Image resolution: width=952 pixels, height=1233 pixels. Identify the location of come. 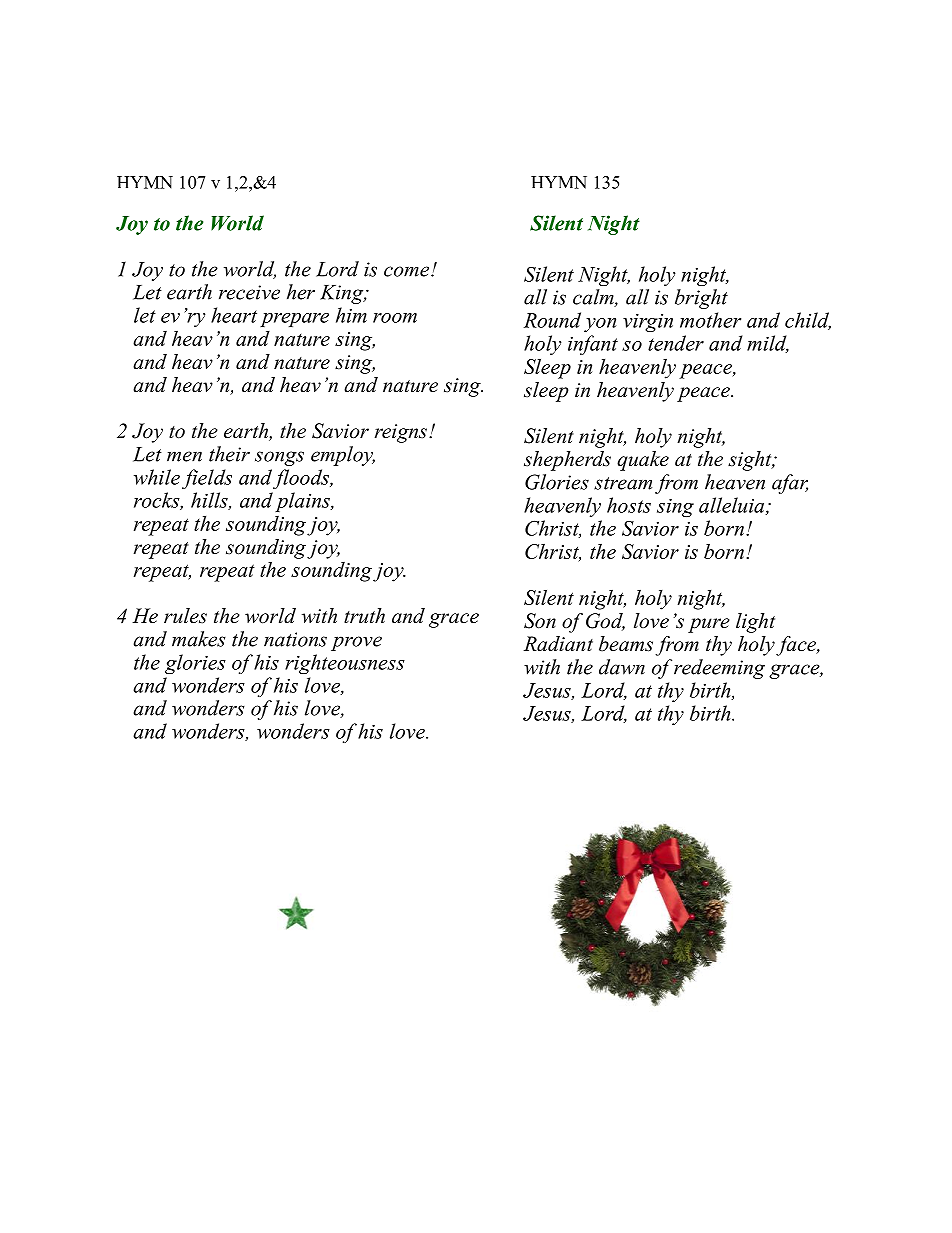
(406, 271).
